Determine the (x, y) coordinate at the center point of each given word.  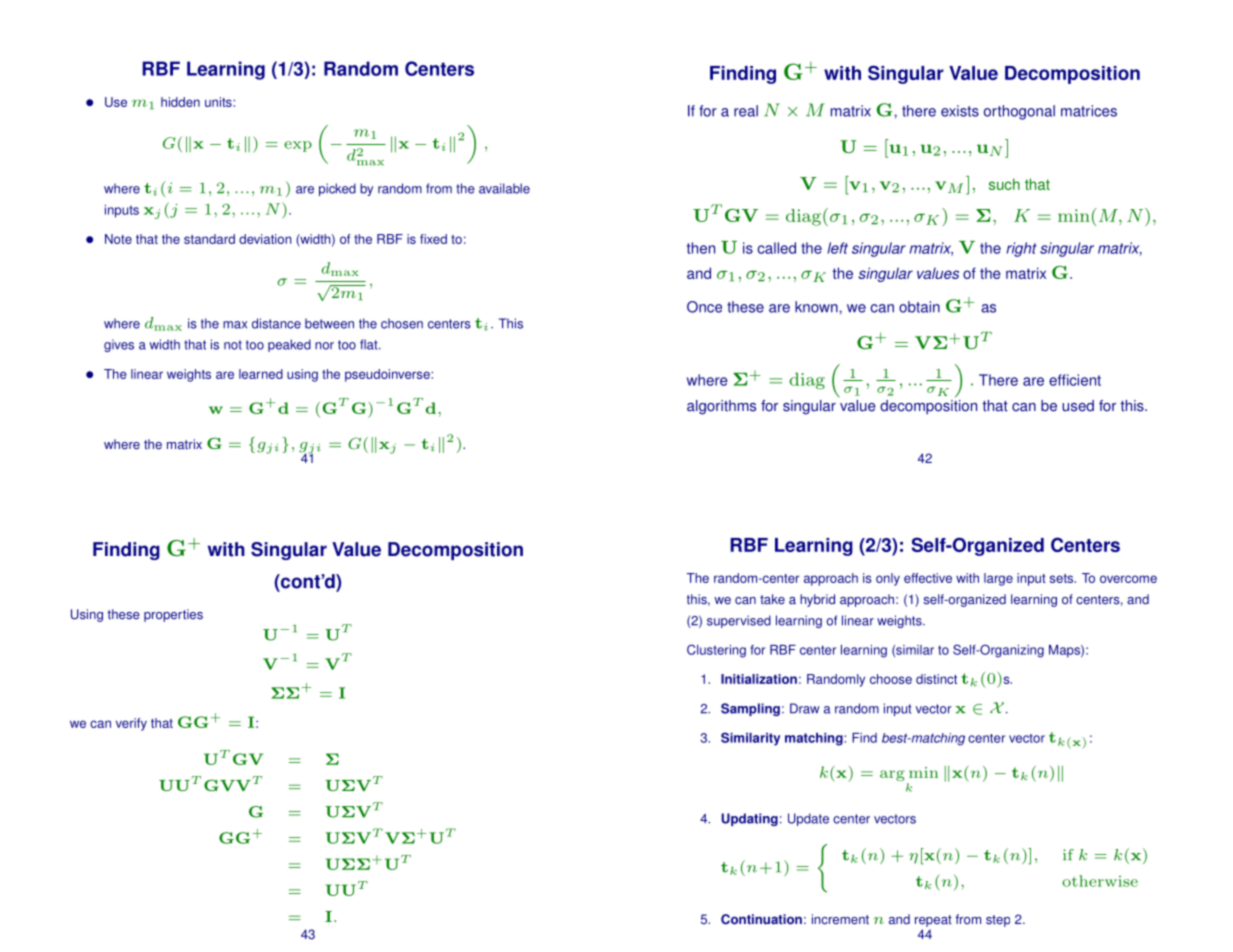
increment (840, 919)
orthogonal (1019, 112)
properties (173, 615)
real (746, 111)
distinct (936, 679)
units (219, 102)
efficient (1075, 380)
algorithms (721, 407)
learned (261, 374)
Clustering (716, 651)
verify (131, 724)
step (998, 921)
